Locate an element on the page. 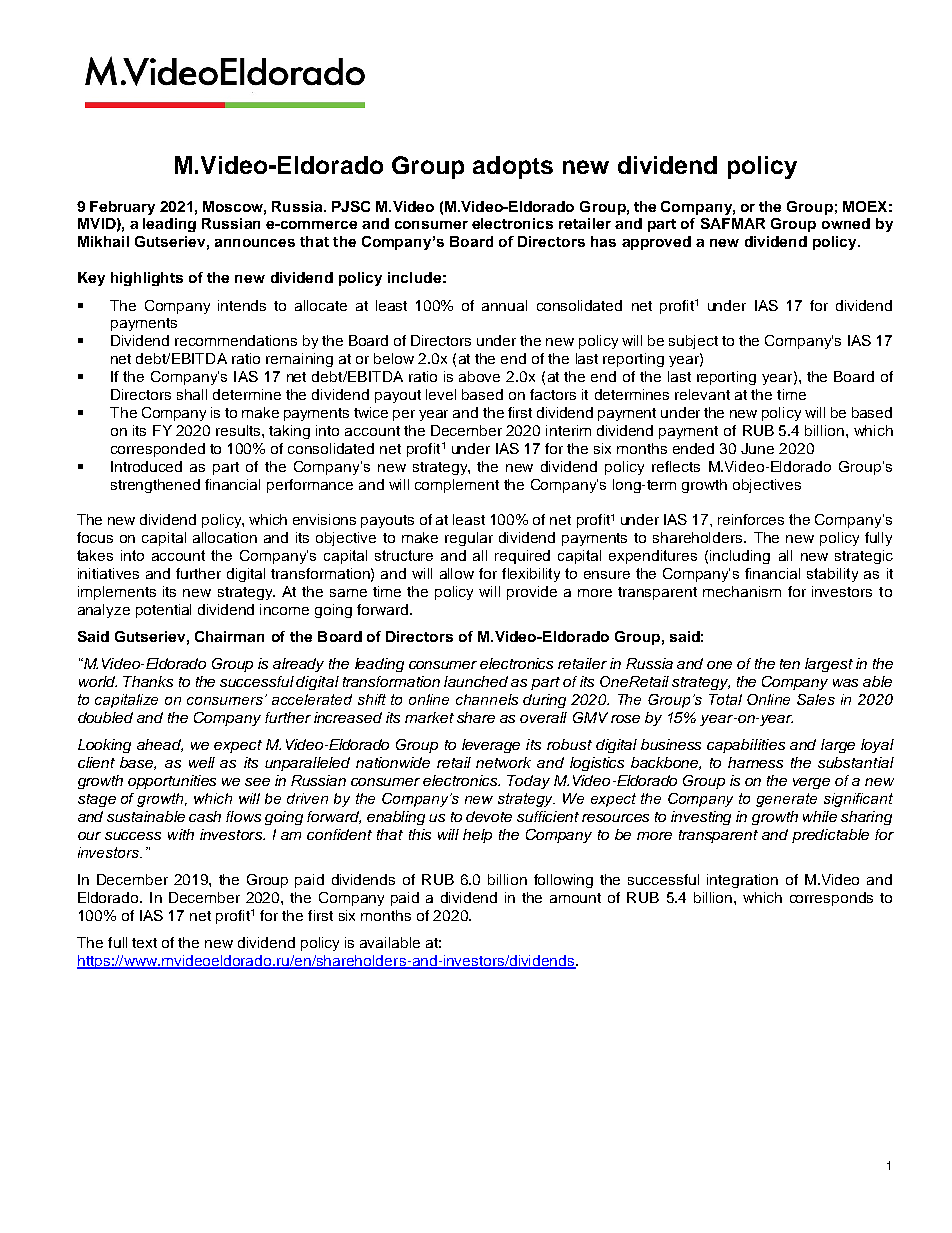 The image size is (952, 1233). launched is located at coordinates (476, 681).
